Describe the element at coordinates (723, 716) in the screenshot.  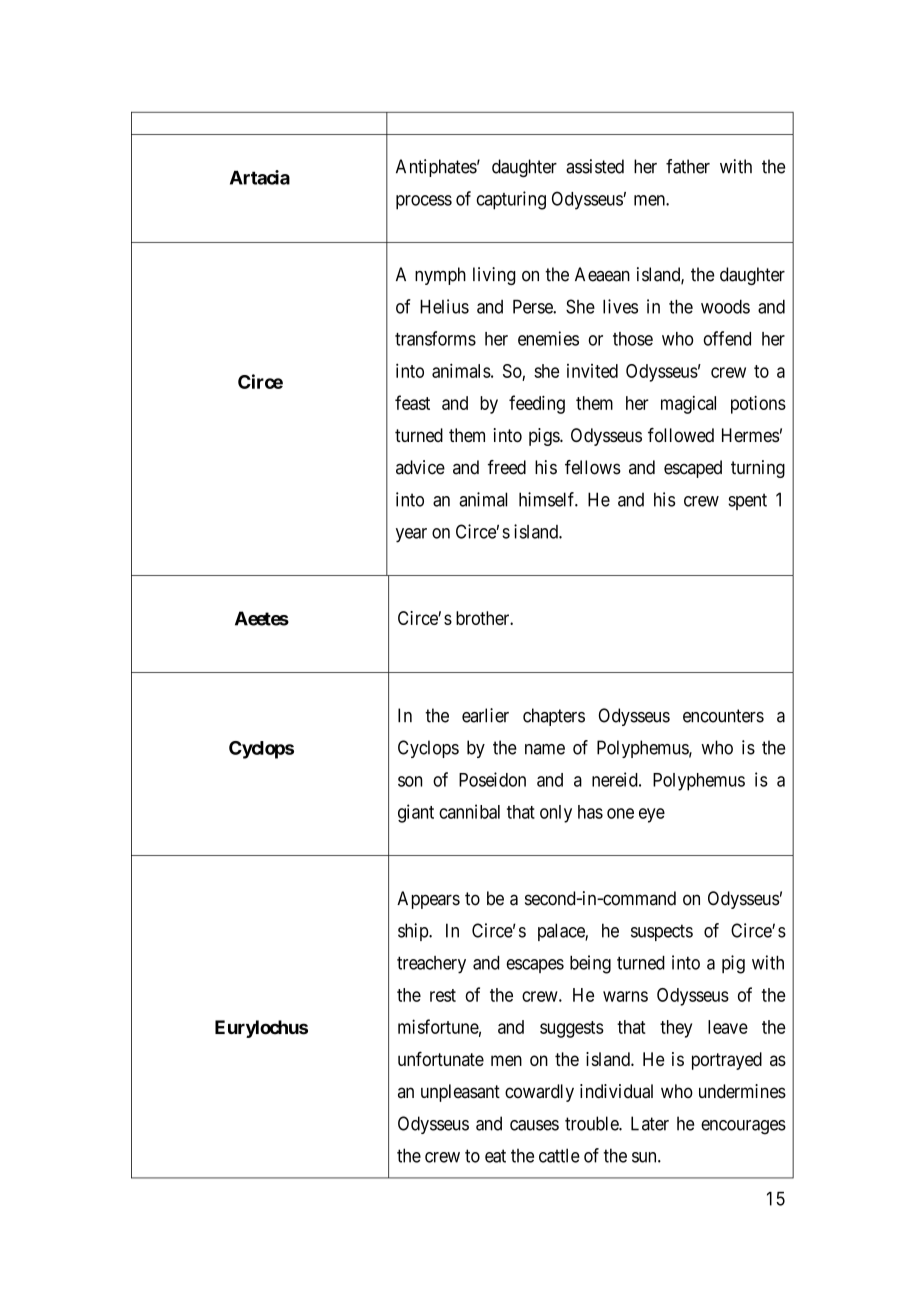
I see `encounters` at that location.
